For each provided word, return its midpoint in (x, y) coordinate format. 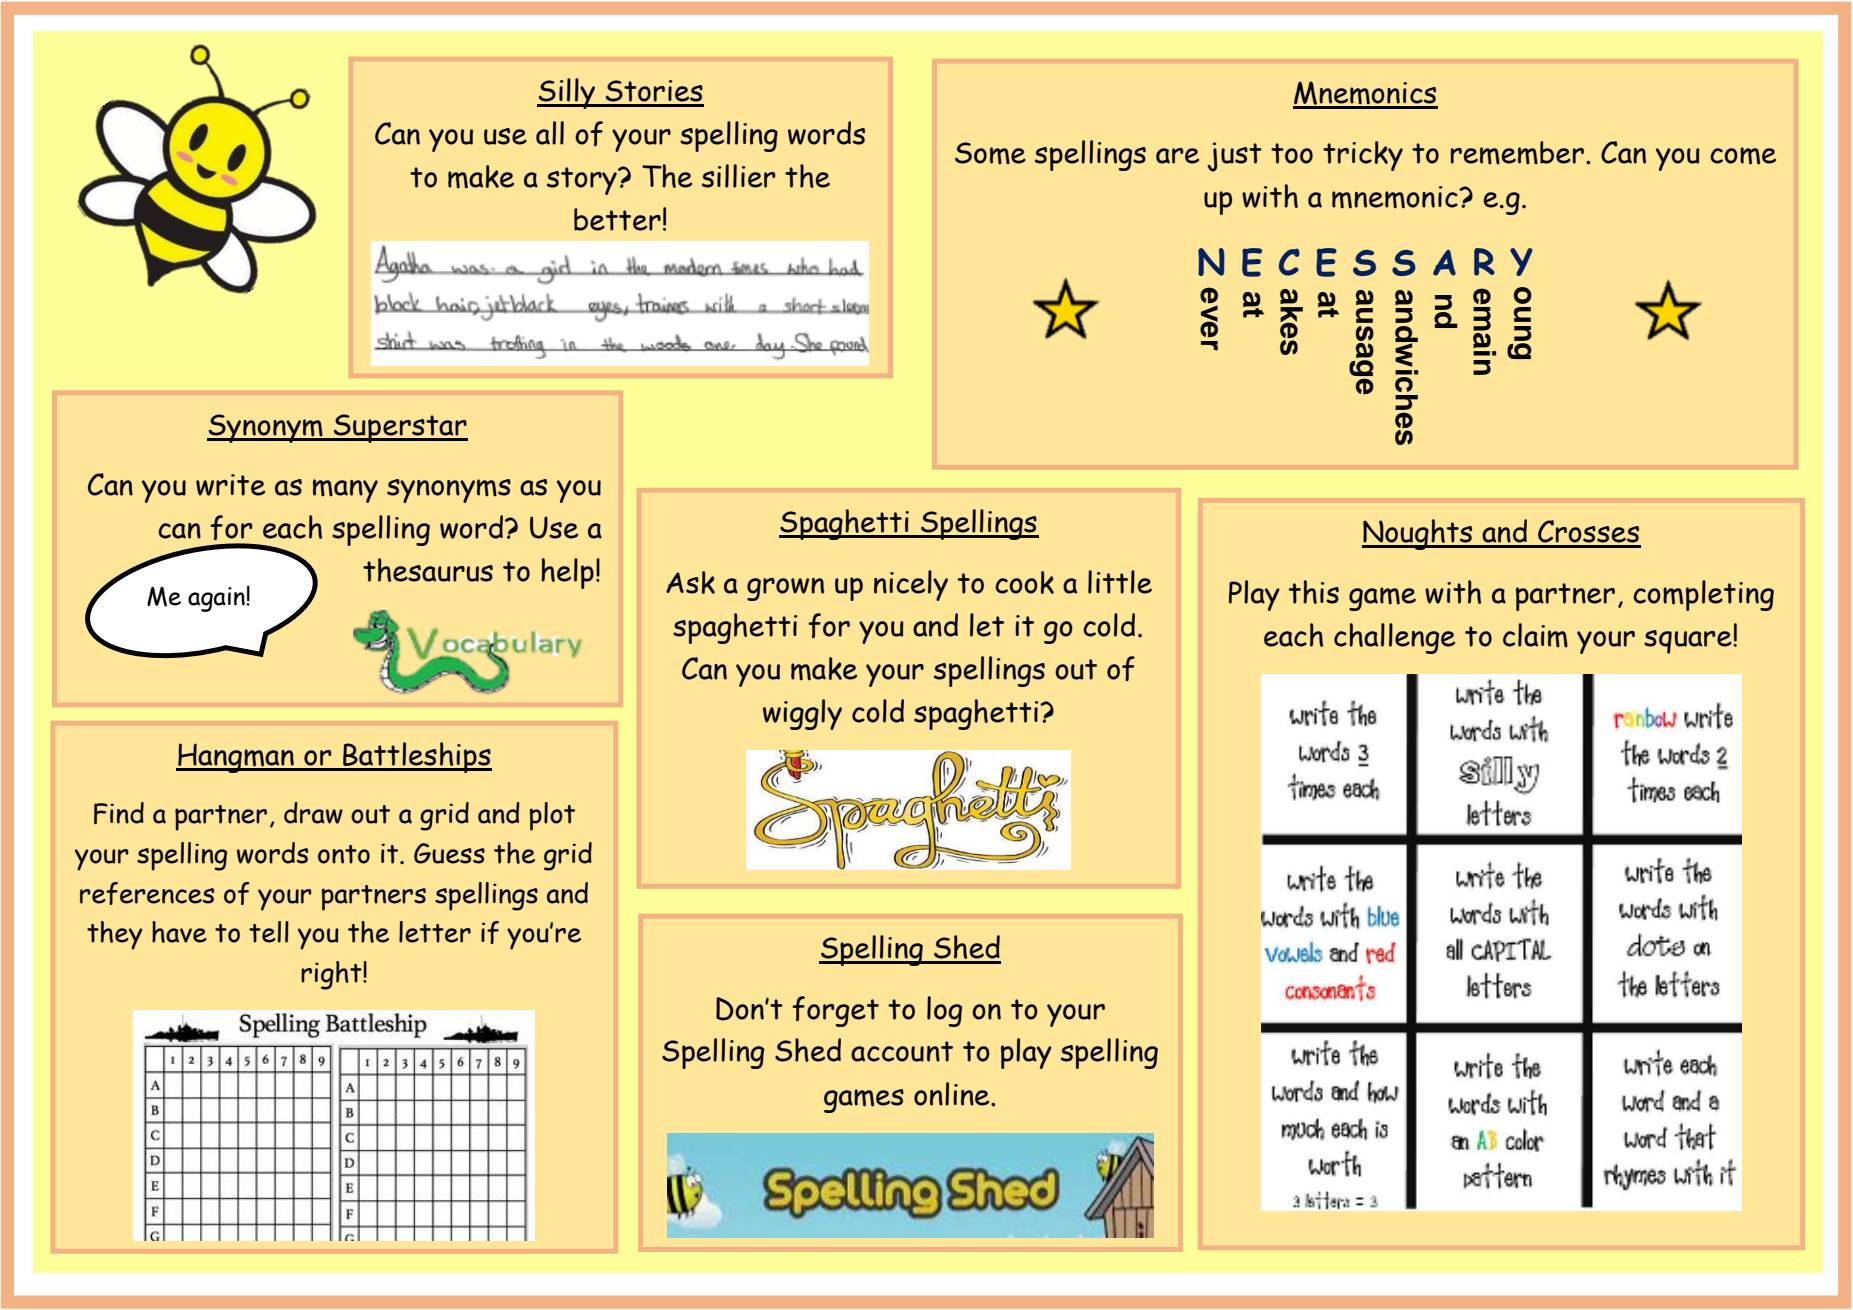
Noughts (1418, 534)
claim (1535, 635)
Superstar (400, 428)
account (902, 1051)
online (953, 1094)
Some (990, 153)
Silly (567, 93)
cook (1024, 582)
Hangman (236, 758)
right (332, 975)
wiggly (802, 714)
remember (1517, 153)
